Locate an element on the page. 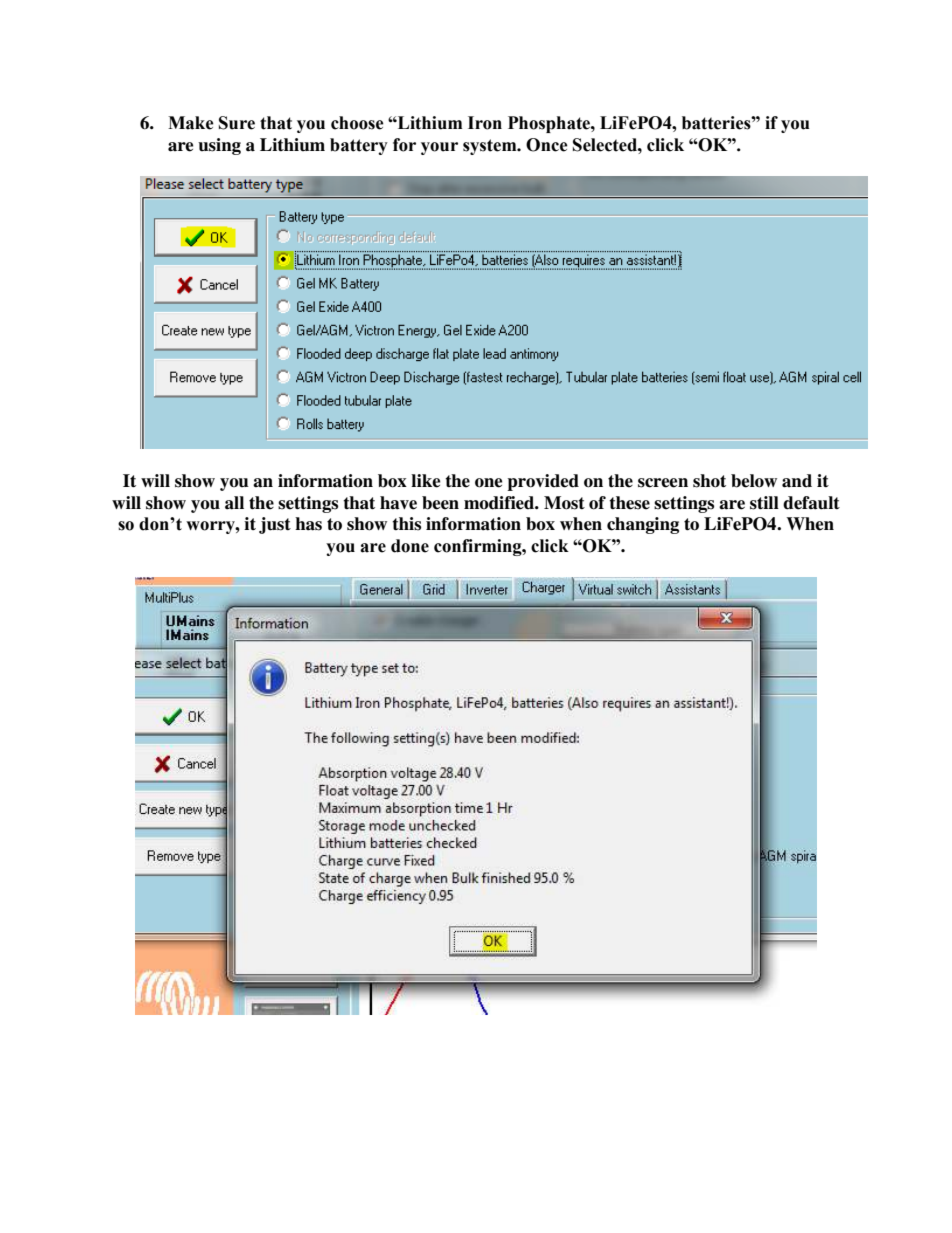  Sure is located at coordinates (237, 123).
